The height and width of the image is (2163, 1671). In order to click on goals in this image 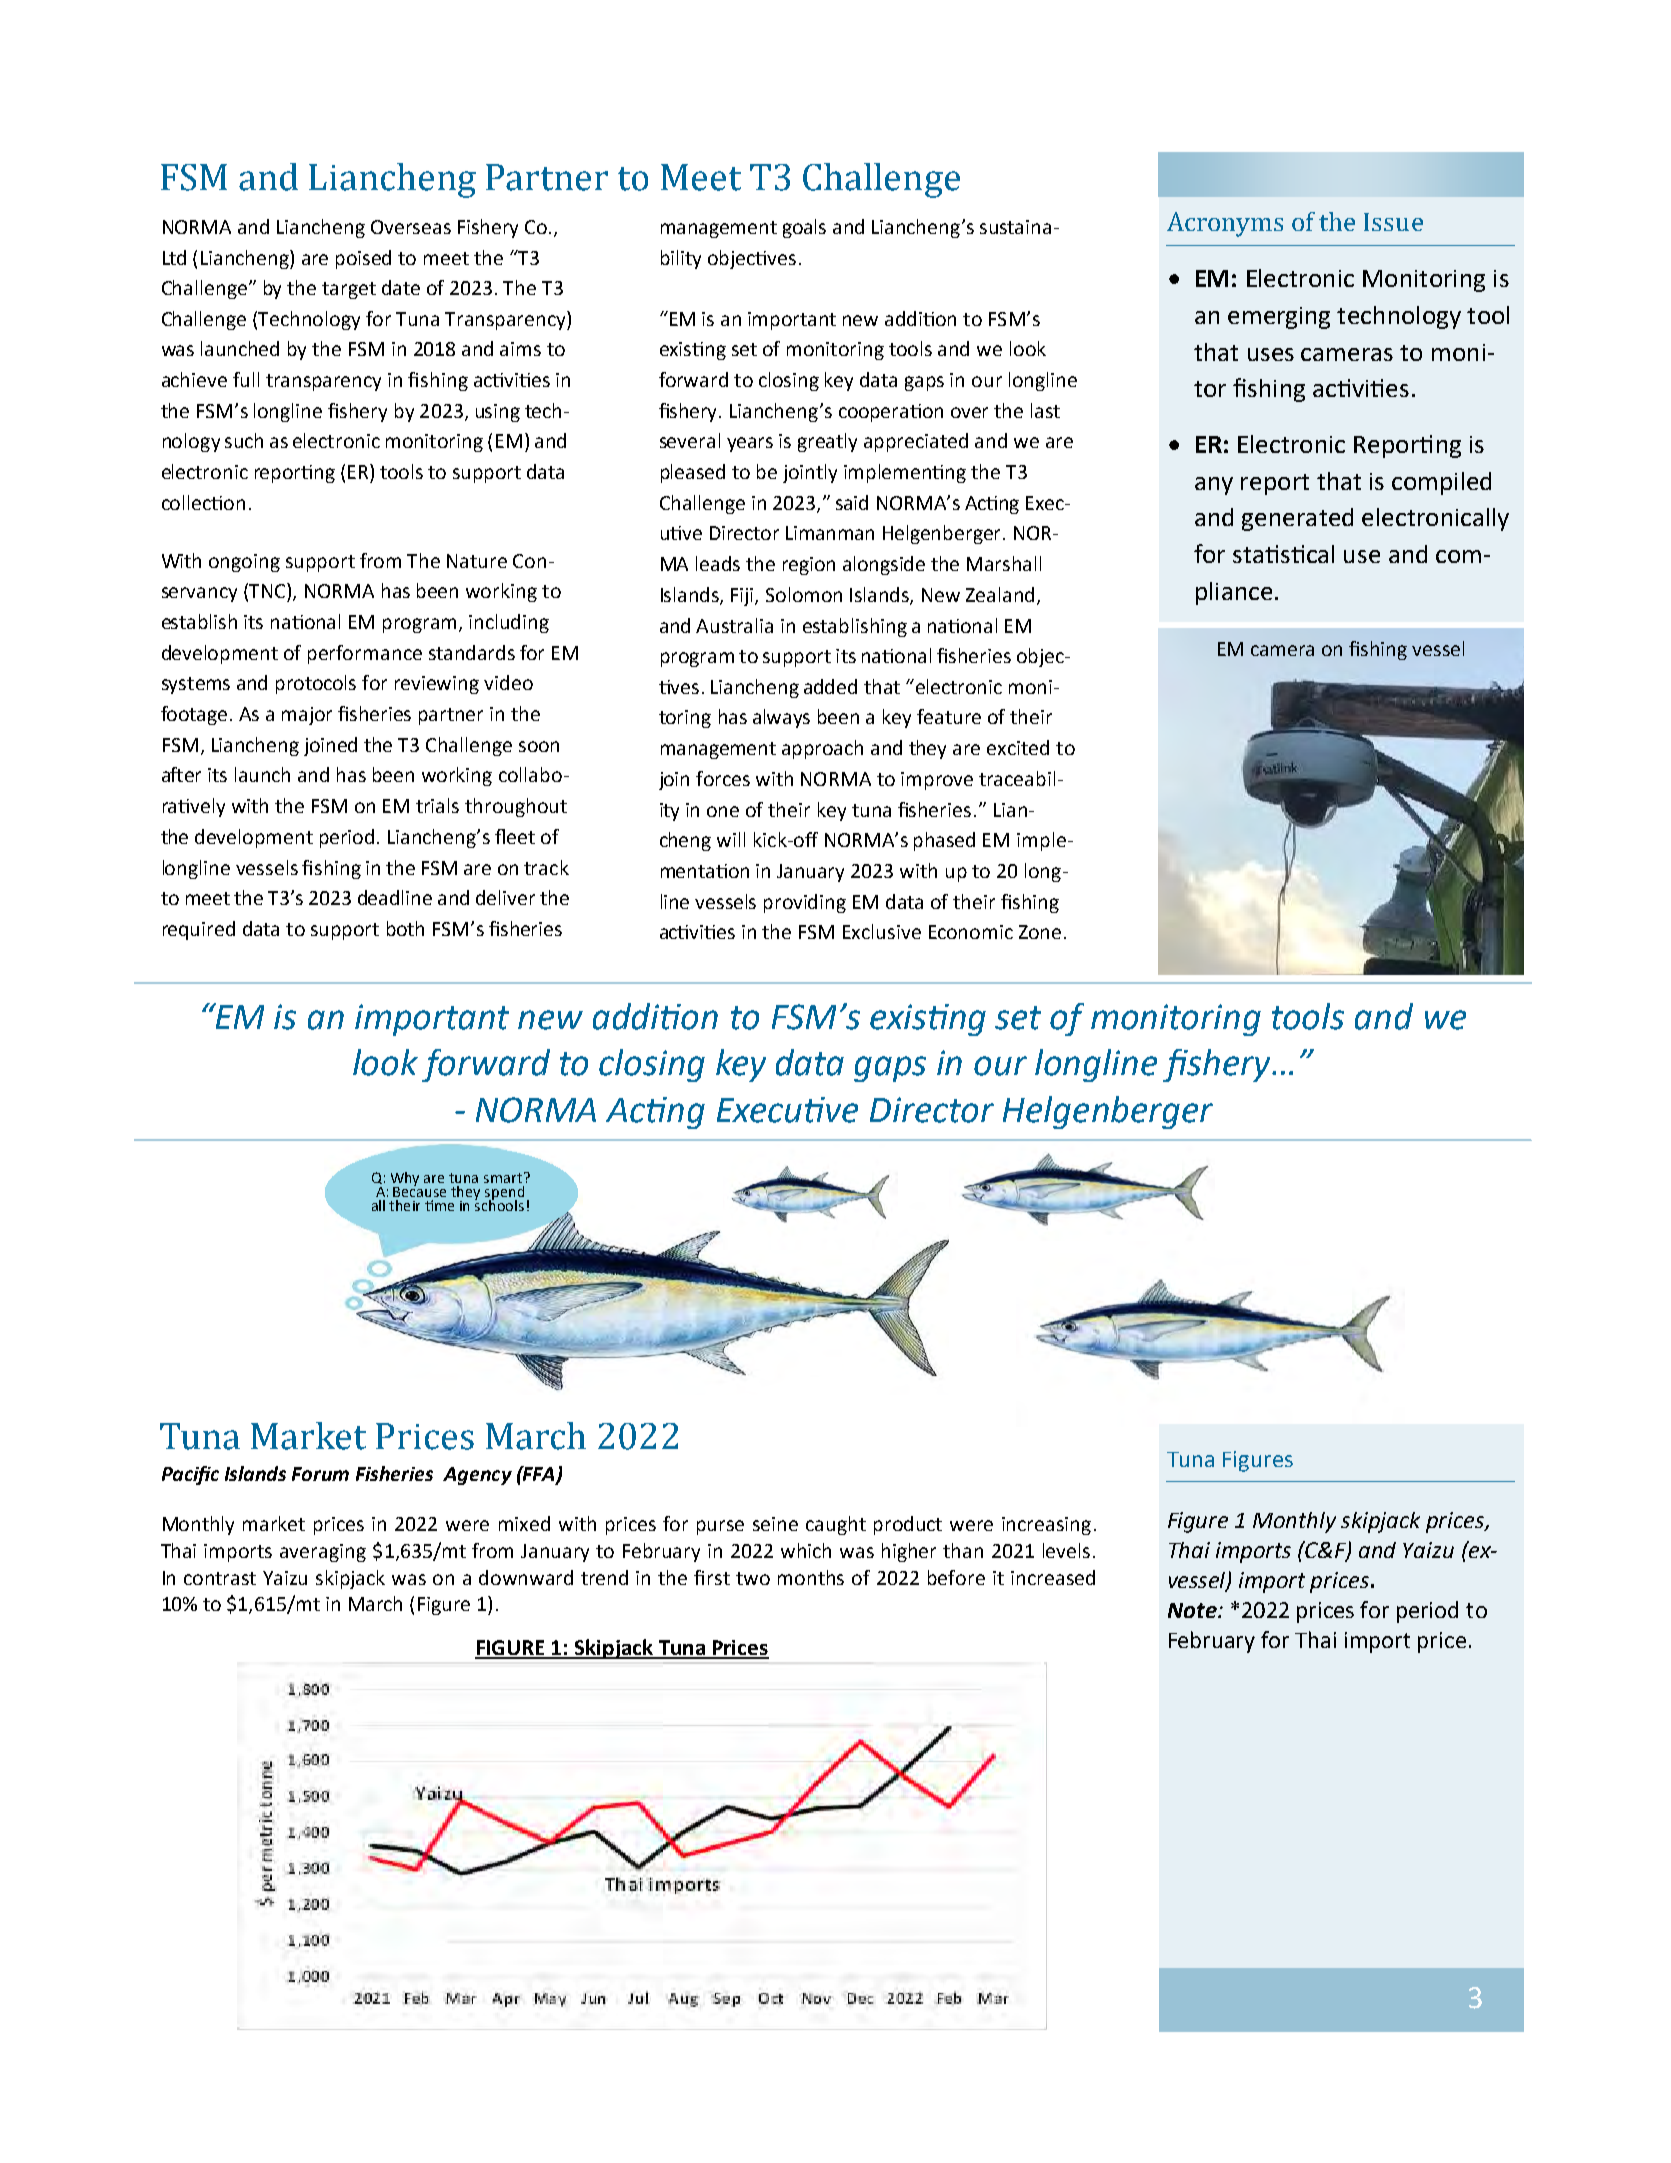, I will do `click(804, 228)`.
